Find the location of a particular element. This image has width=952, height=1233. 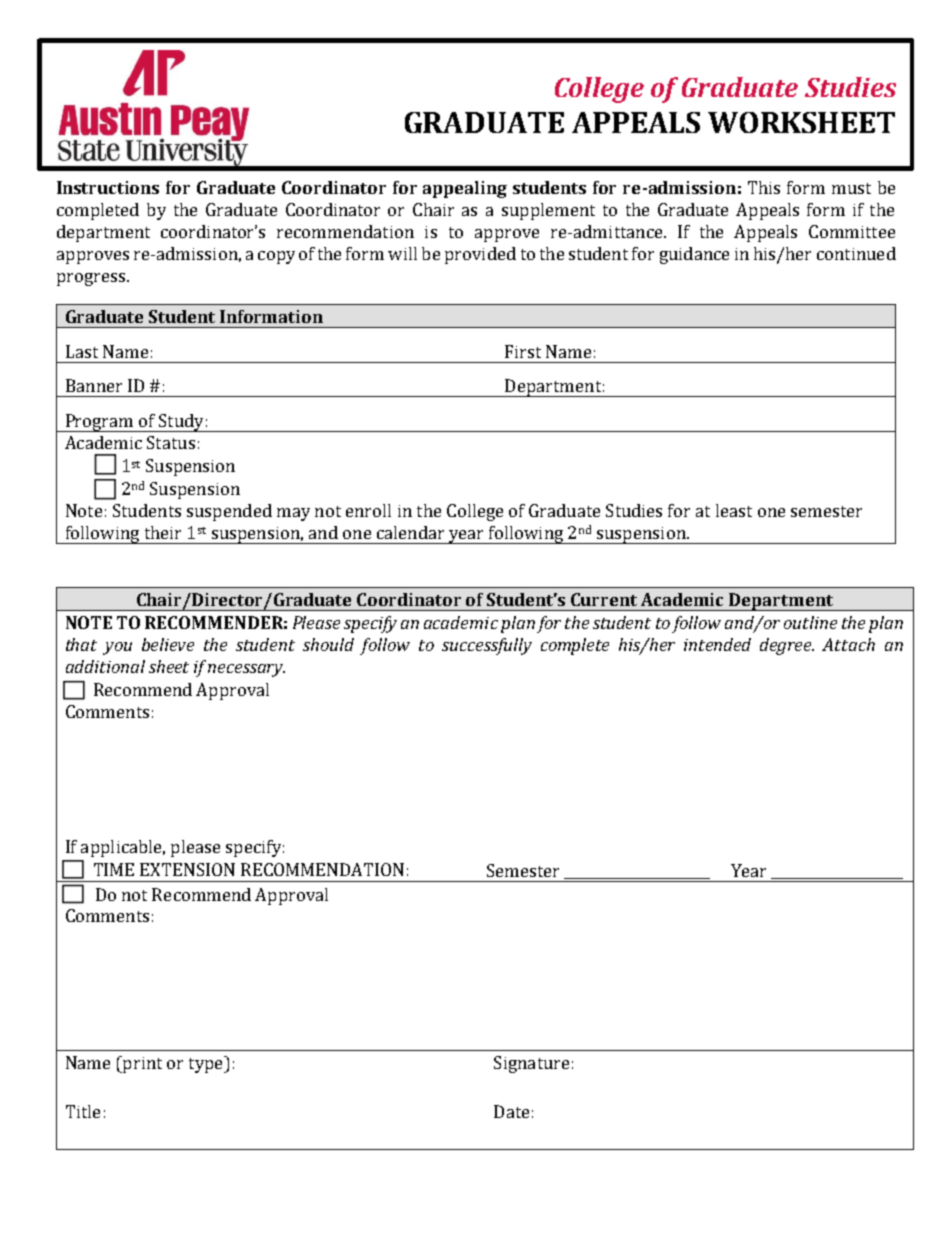

their is located at coordinates (163, 532).
